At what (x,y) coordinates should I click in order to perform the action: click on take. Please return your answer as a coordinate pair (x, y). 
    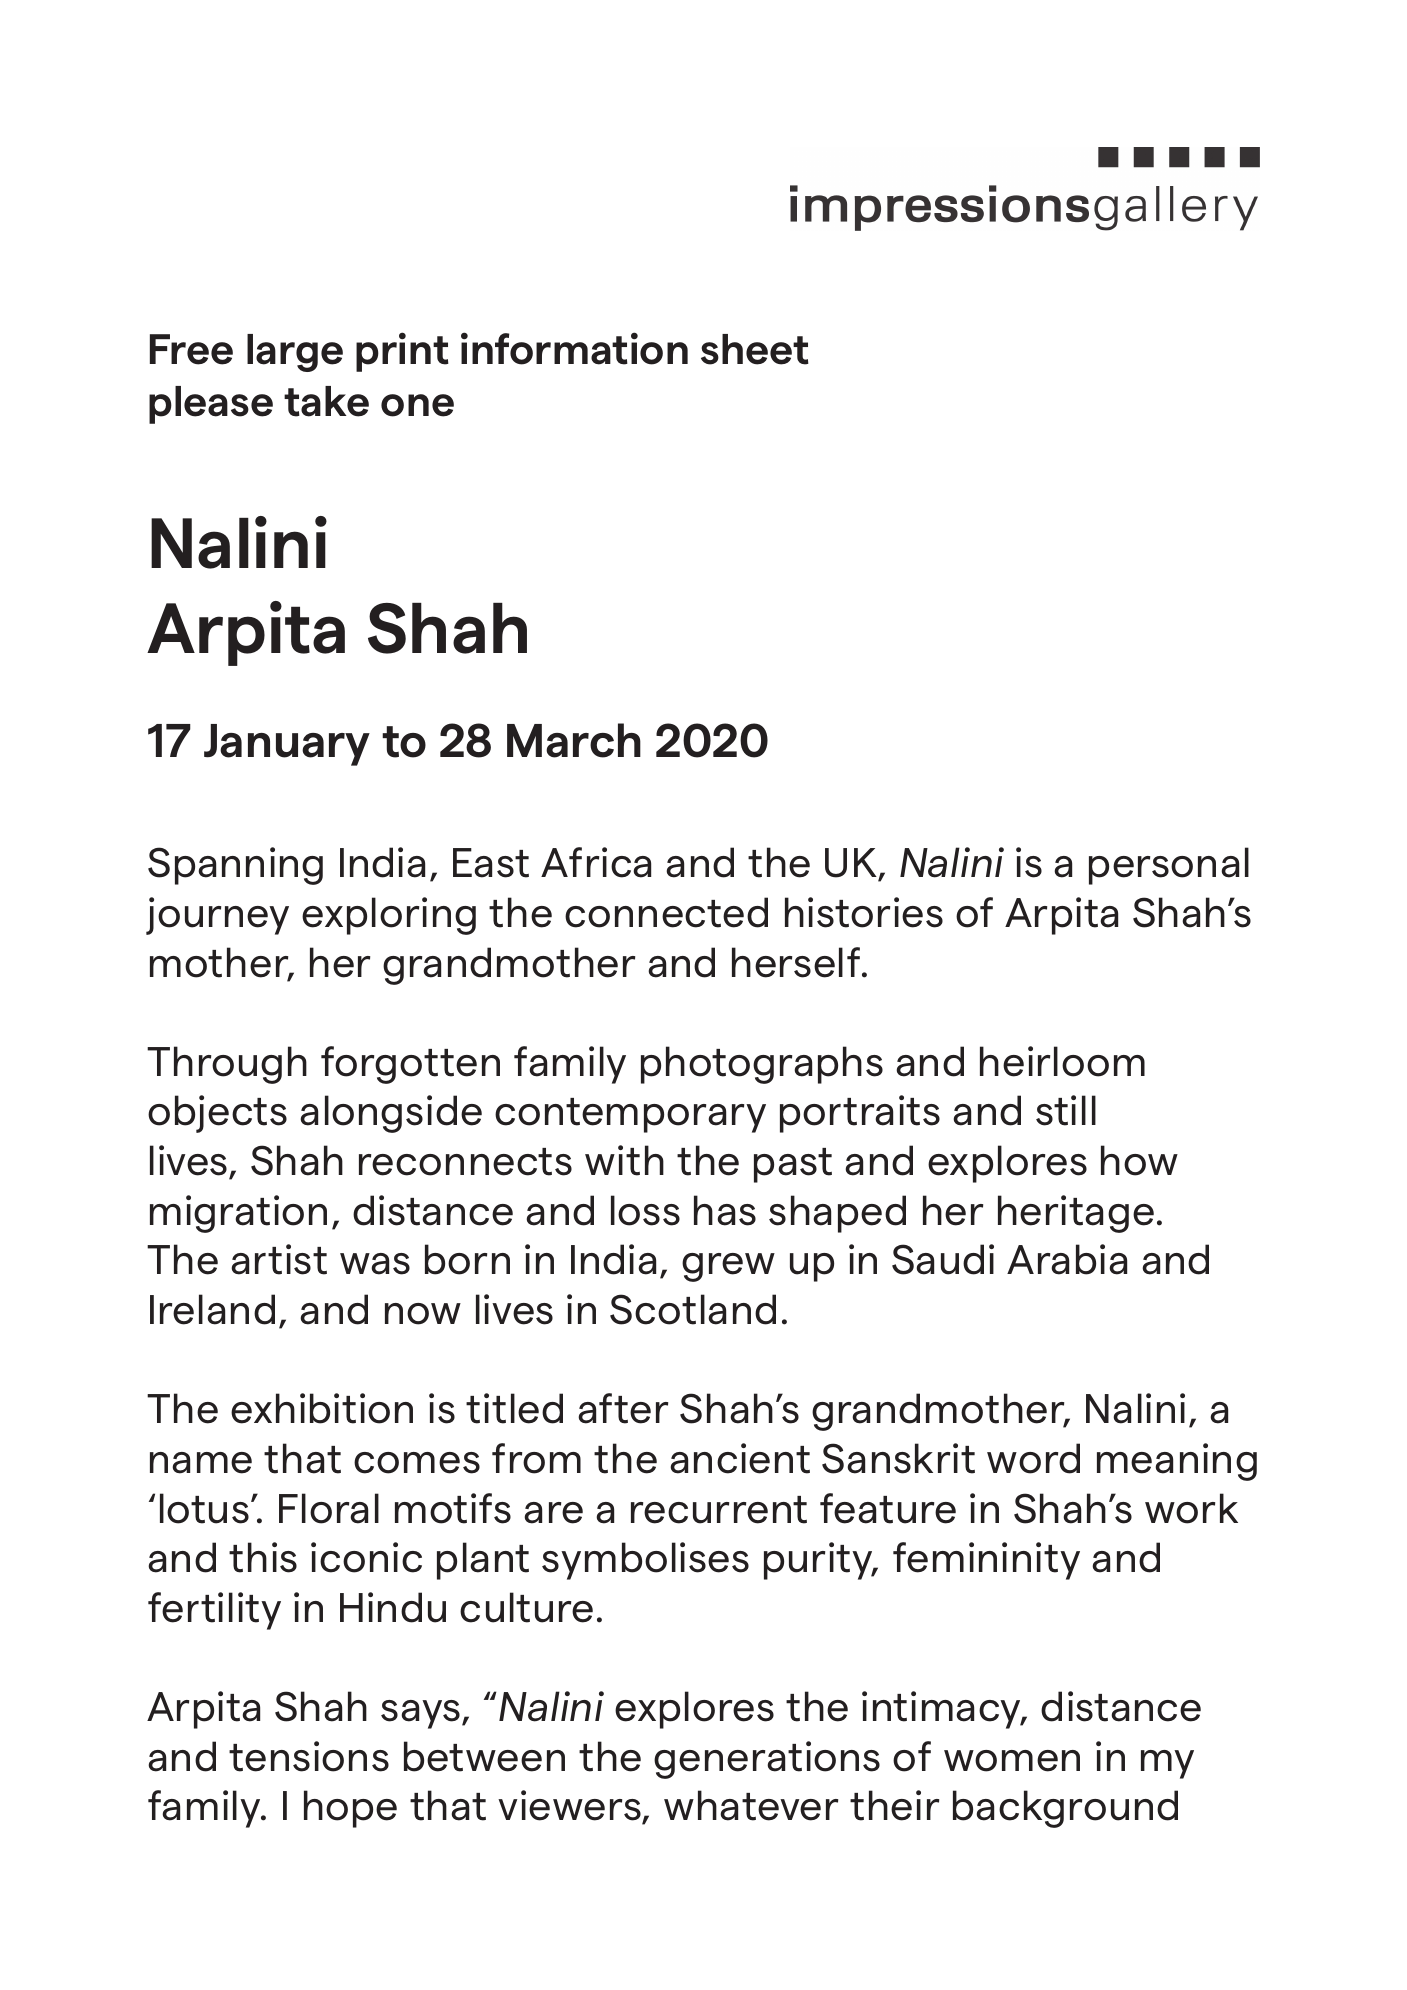
    Looking at the image, I should click on (326, 401).
